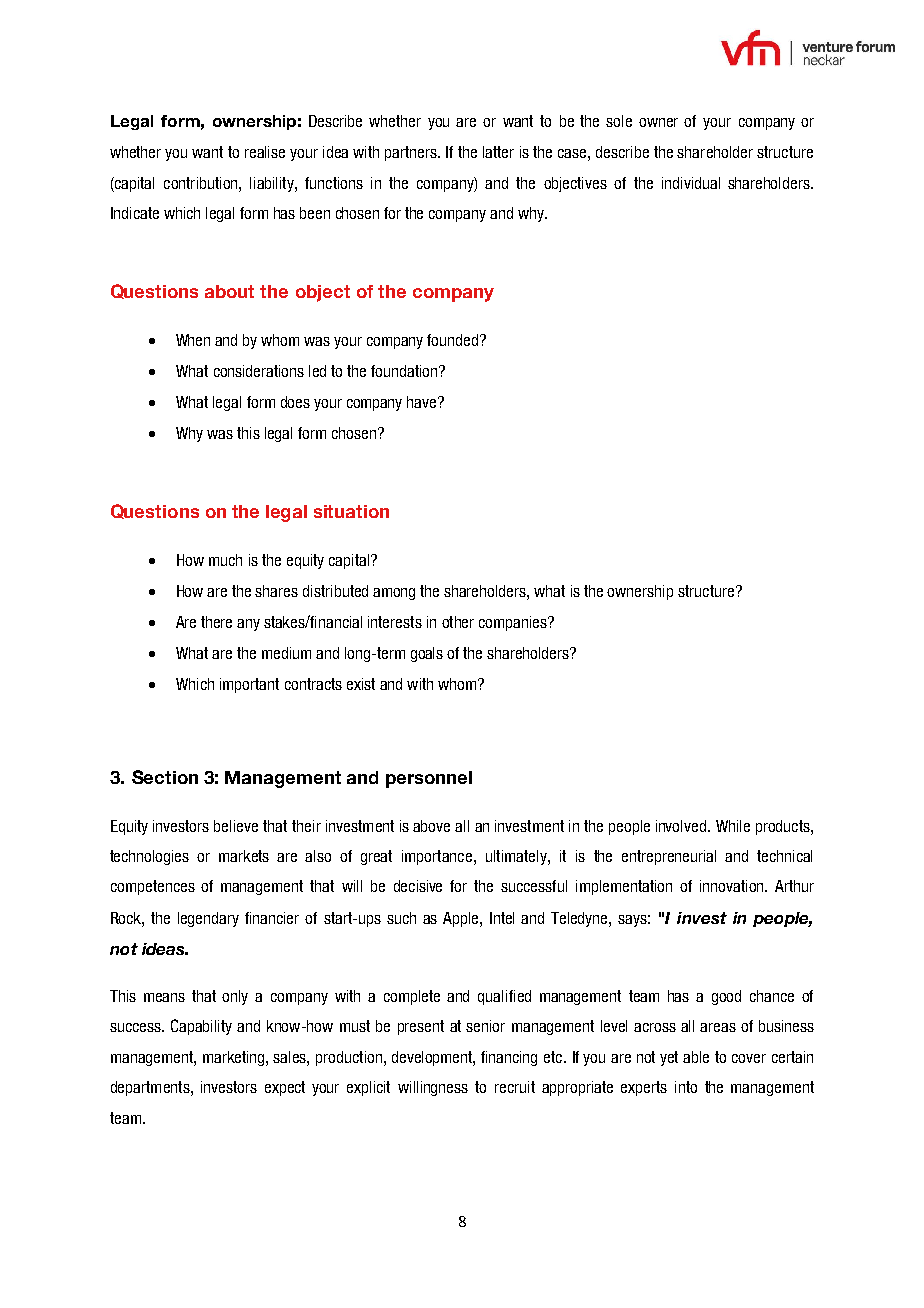 The height and width of the image is (1308, 924). What do you see at coordinates (691, 183) in the image?
I see `individual` at bounding box center [691, 183].
